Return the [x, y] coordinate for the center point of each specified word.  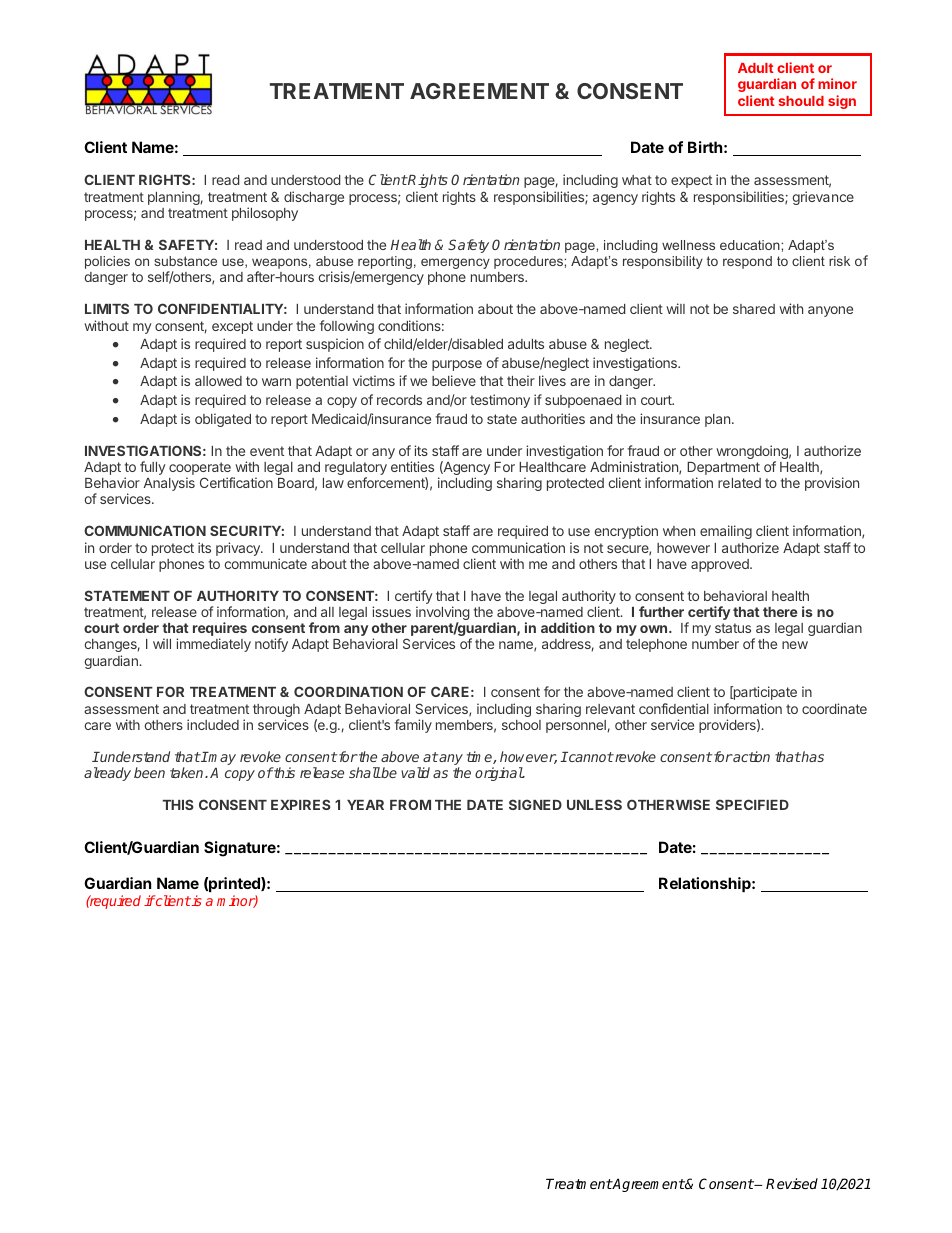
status [733, 628]
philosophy [265, 214]
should [801, 101]
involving [443, 614]
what [637, 180]
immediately [213, 645]
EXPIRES [301, 804]
